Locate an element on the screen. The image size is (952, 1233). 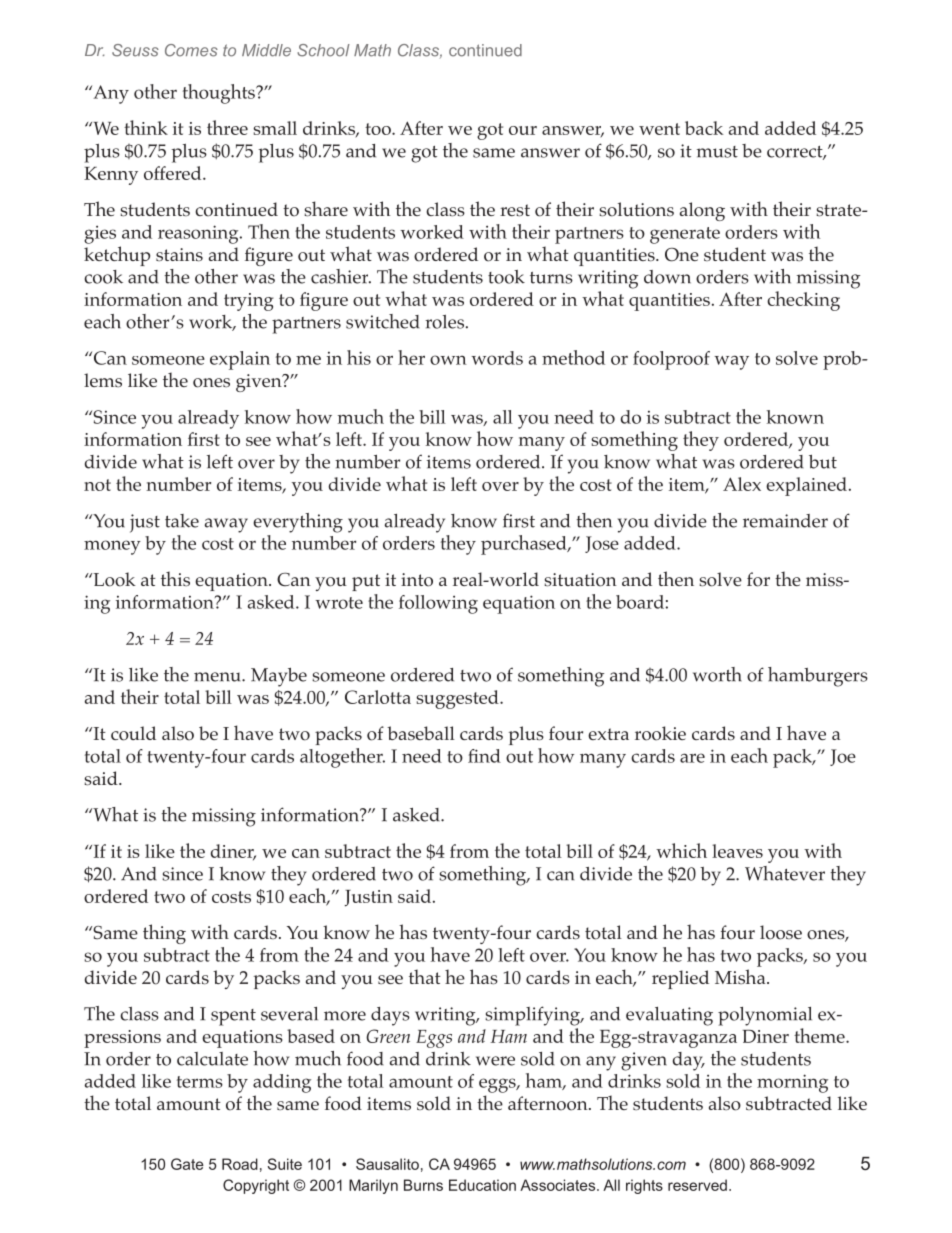
Gate is located at coordinates (187, 1164).
